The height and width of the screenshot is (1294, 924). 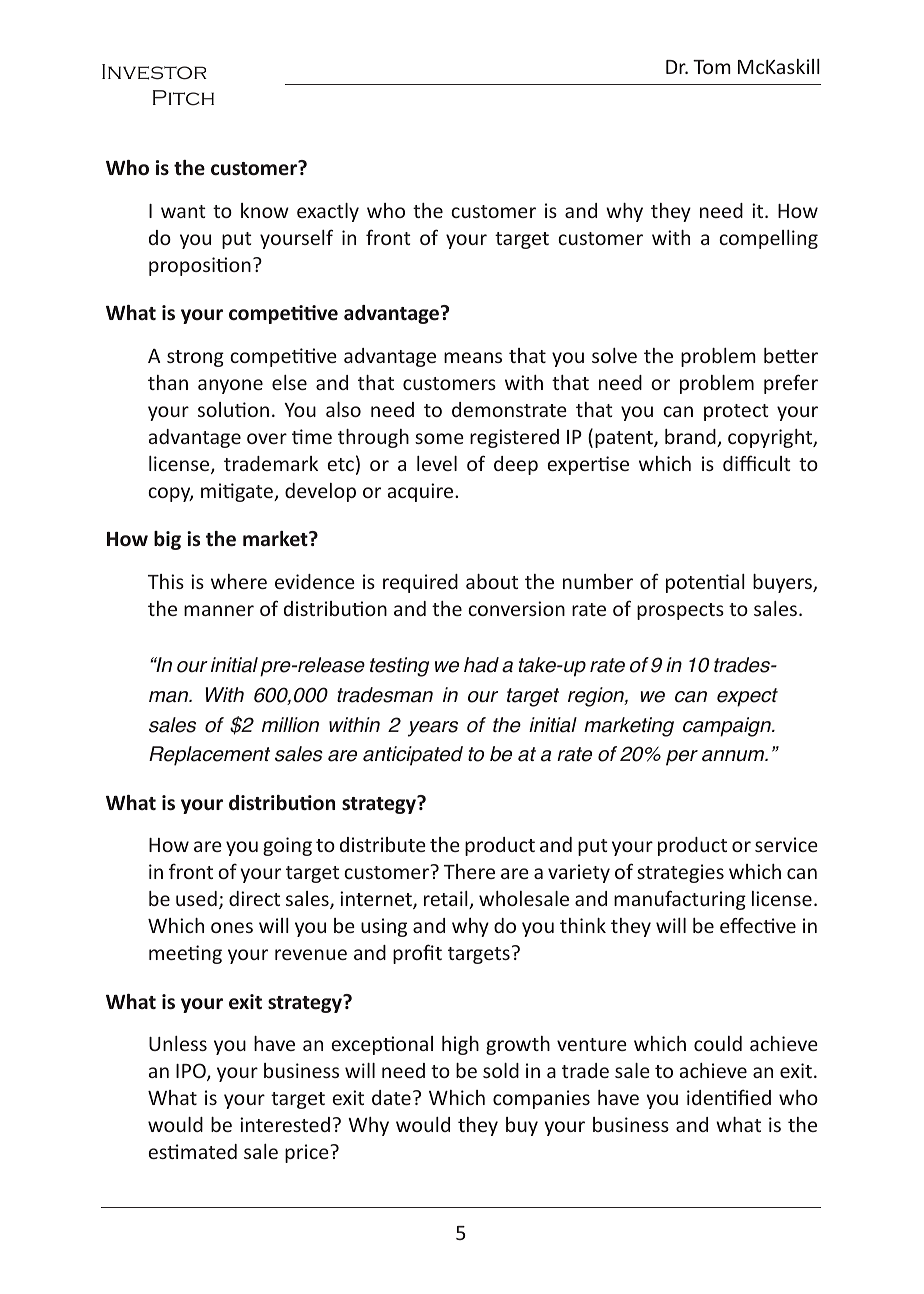 What do you see at coordinates (768, 239) in the screenshot?
I see `compelling` at bounding box center [768, 239].
